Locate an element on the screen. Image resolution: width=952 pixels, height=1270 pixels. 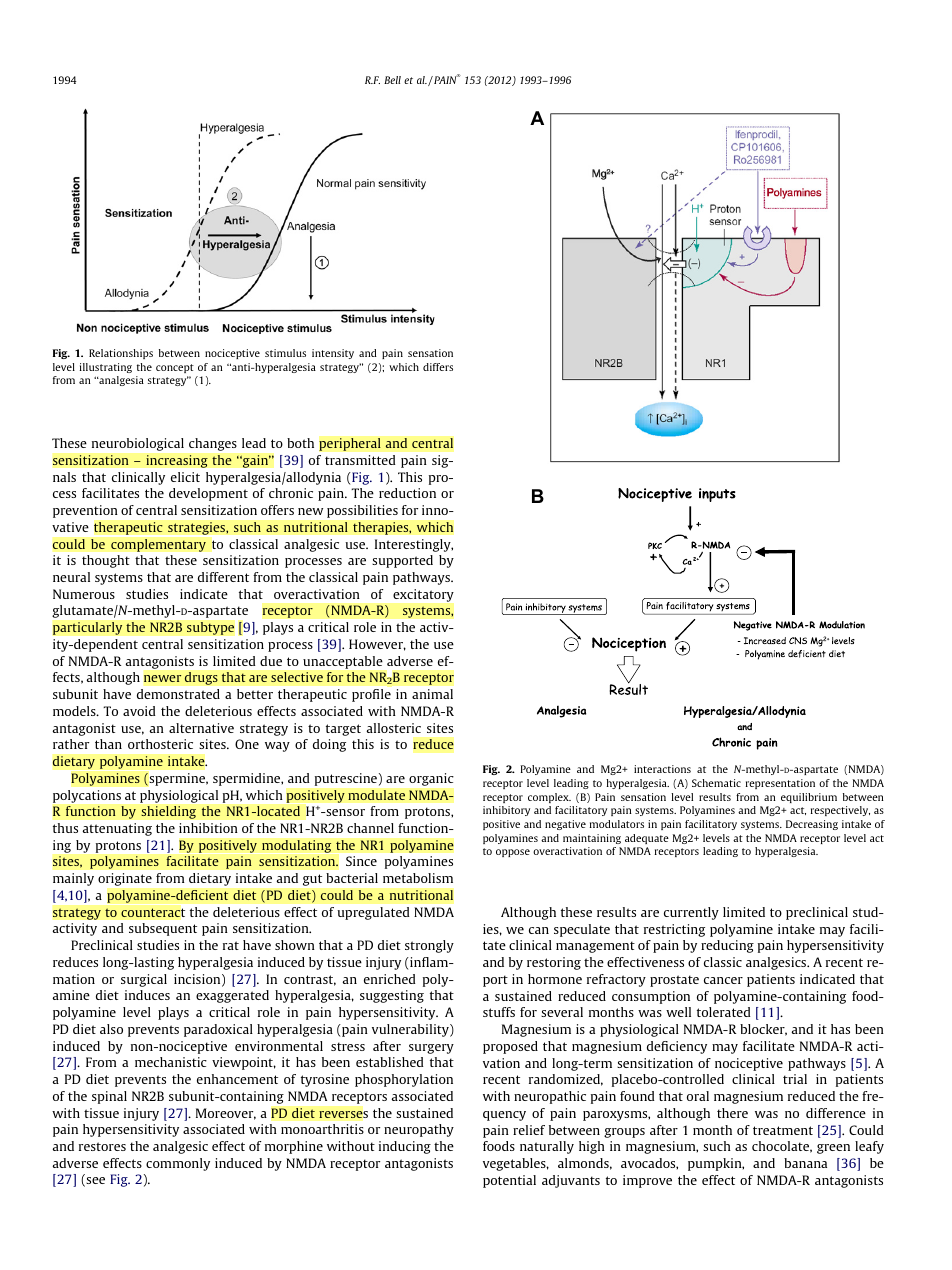
inhibitory is located at coordinates (506, 811).
